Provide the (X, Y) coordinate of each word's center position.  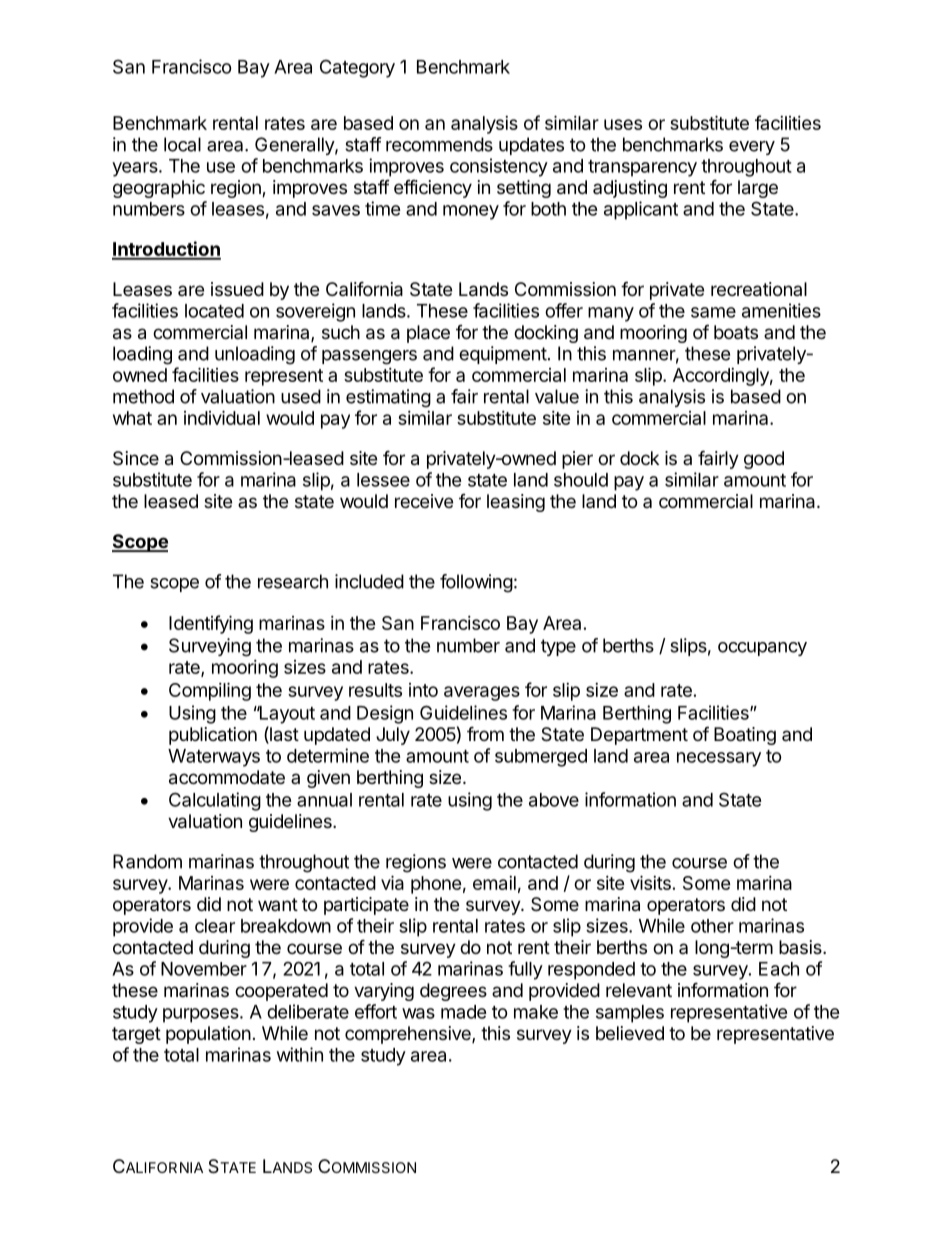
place (428, 334)
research (293, 581)
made (464, 1012)
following (476, 583)
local (182, 144)
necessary (719, 759)
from (485, 733)
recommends (439, 144)
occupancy (762, 649)
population (208, 1035)
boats (736, 332)
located (214, 311)
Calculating (215, 801)
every (752, 148)
